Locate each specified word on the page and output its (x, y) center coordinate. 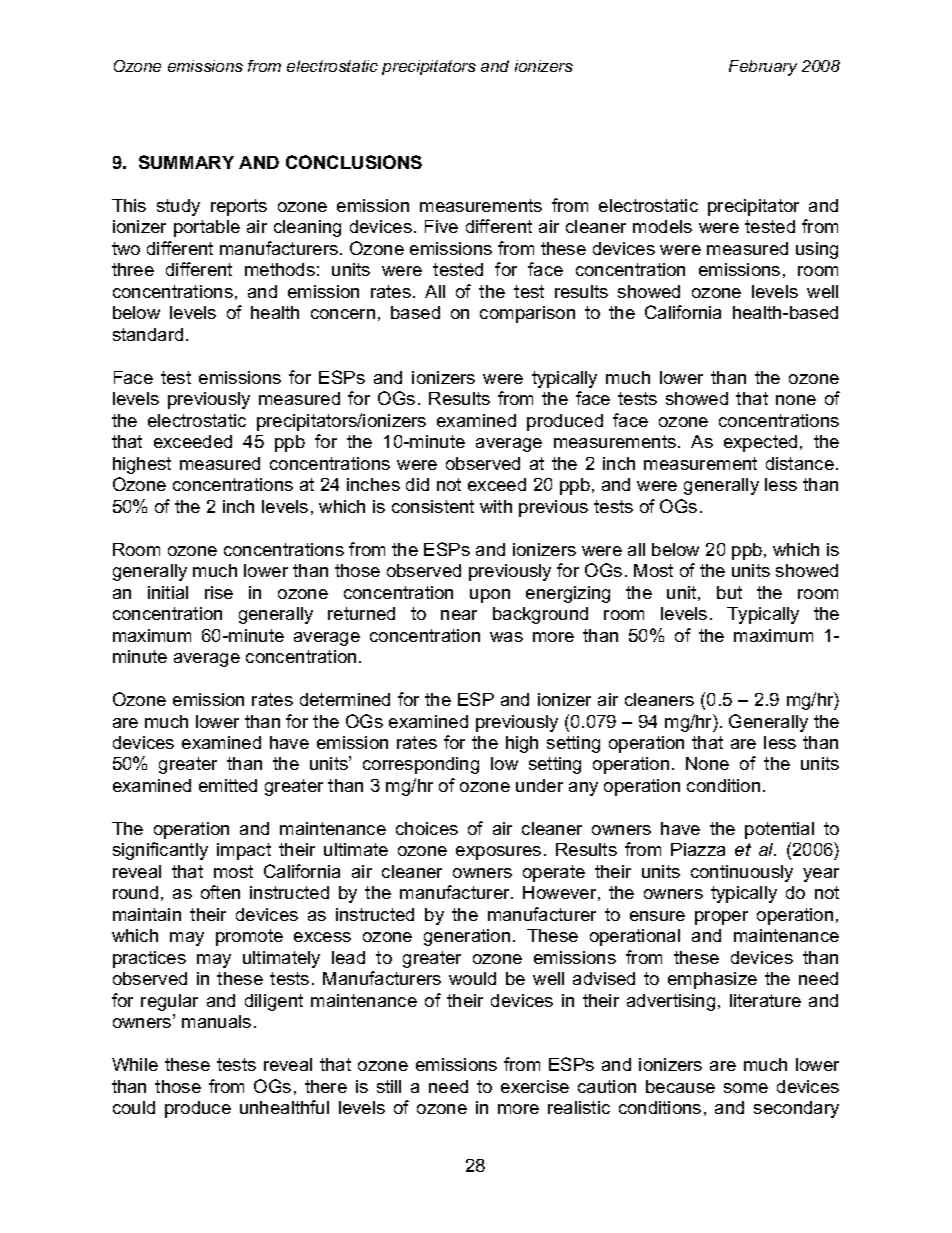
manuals (216, 1021)
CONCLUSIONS (354, 162)
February (763, 68)
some (746, 1088)
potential (779, 830)
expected (760, 443)
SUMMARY (186, 162)
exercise (535, 1086)
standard (148, 334)
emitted (228, 785)
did (417, 484)
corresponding (421, 765)
